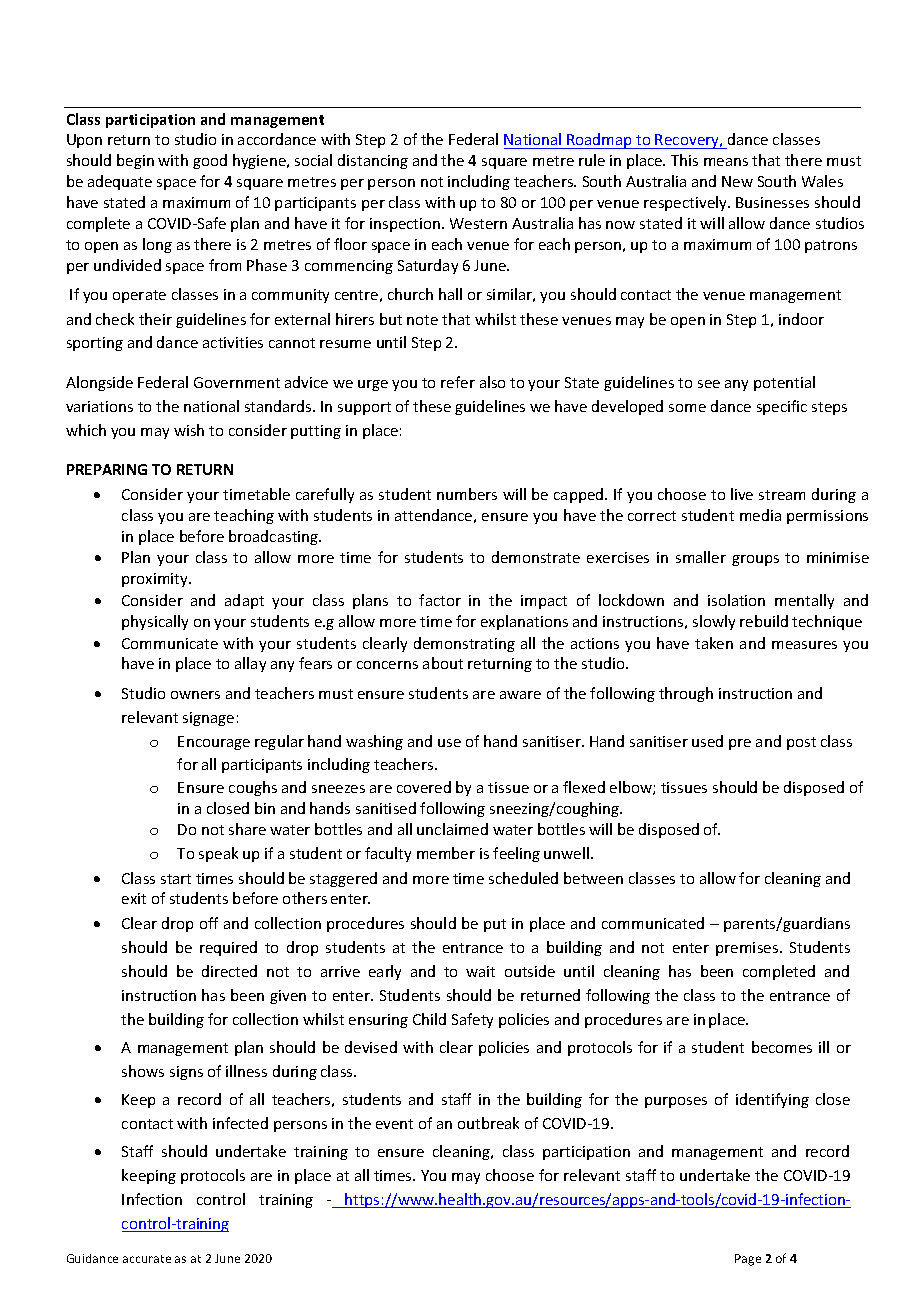  I want to click on Western, so click(478, 223).
